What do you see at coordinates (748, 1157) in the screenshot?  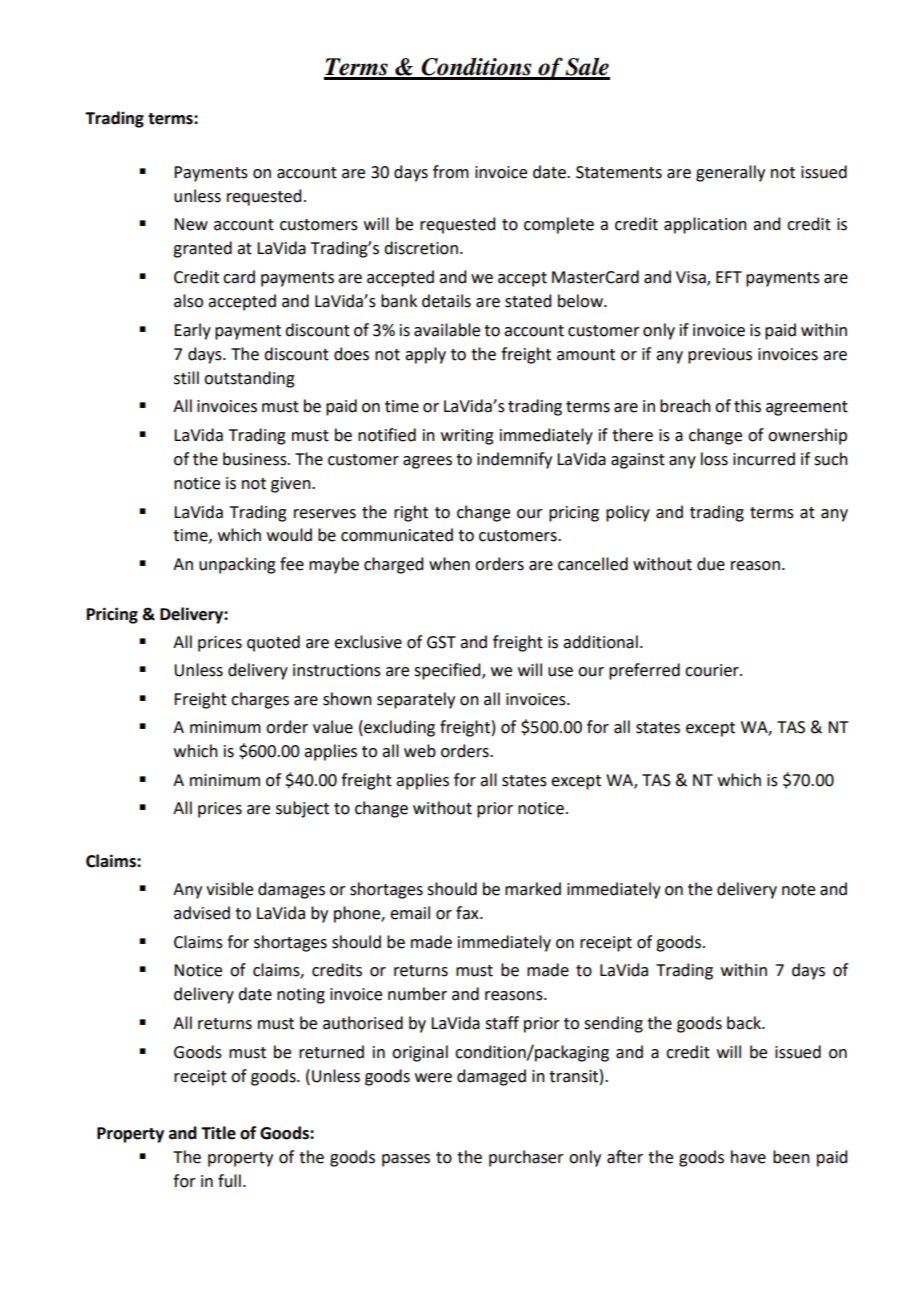 I see `have` at bounding box center [748, 1157].
